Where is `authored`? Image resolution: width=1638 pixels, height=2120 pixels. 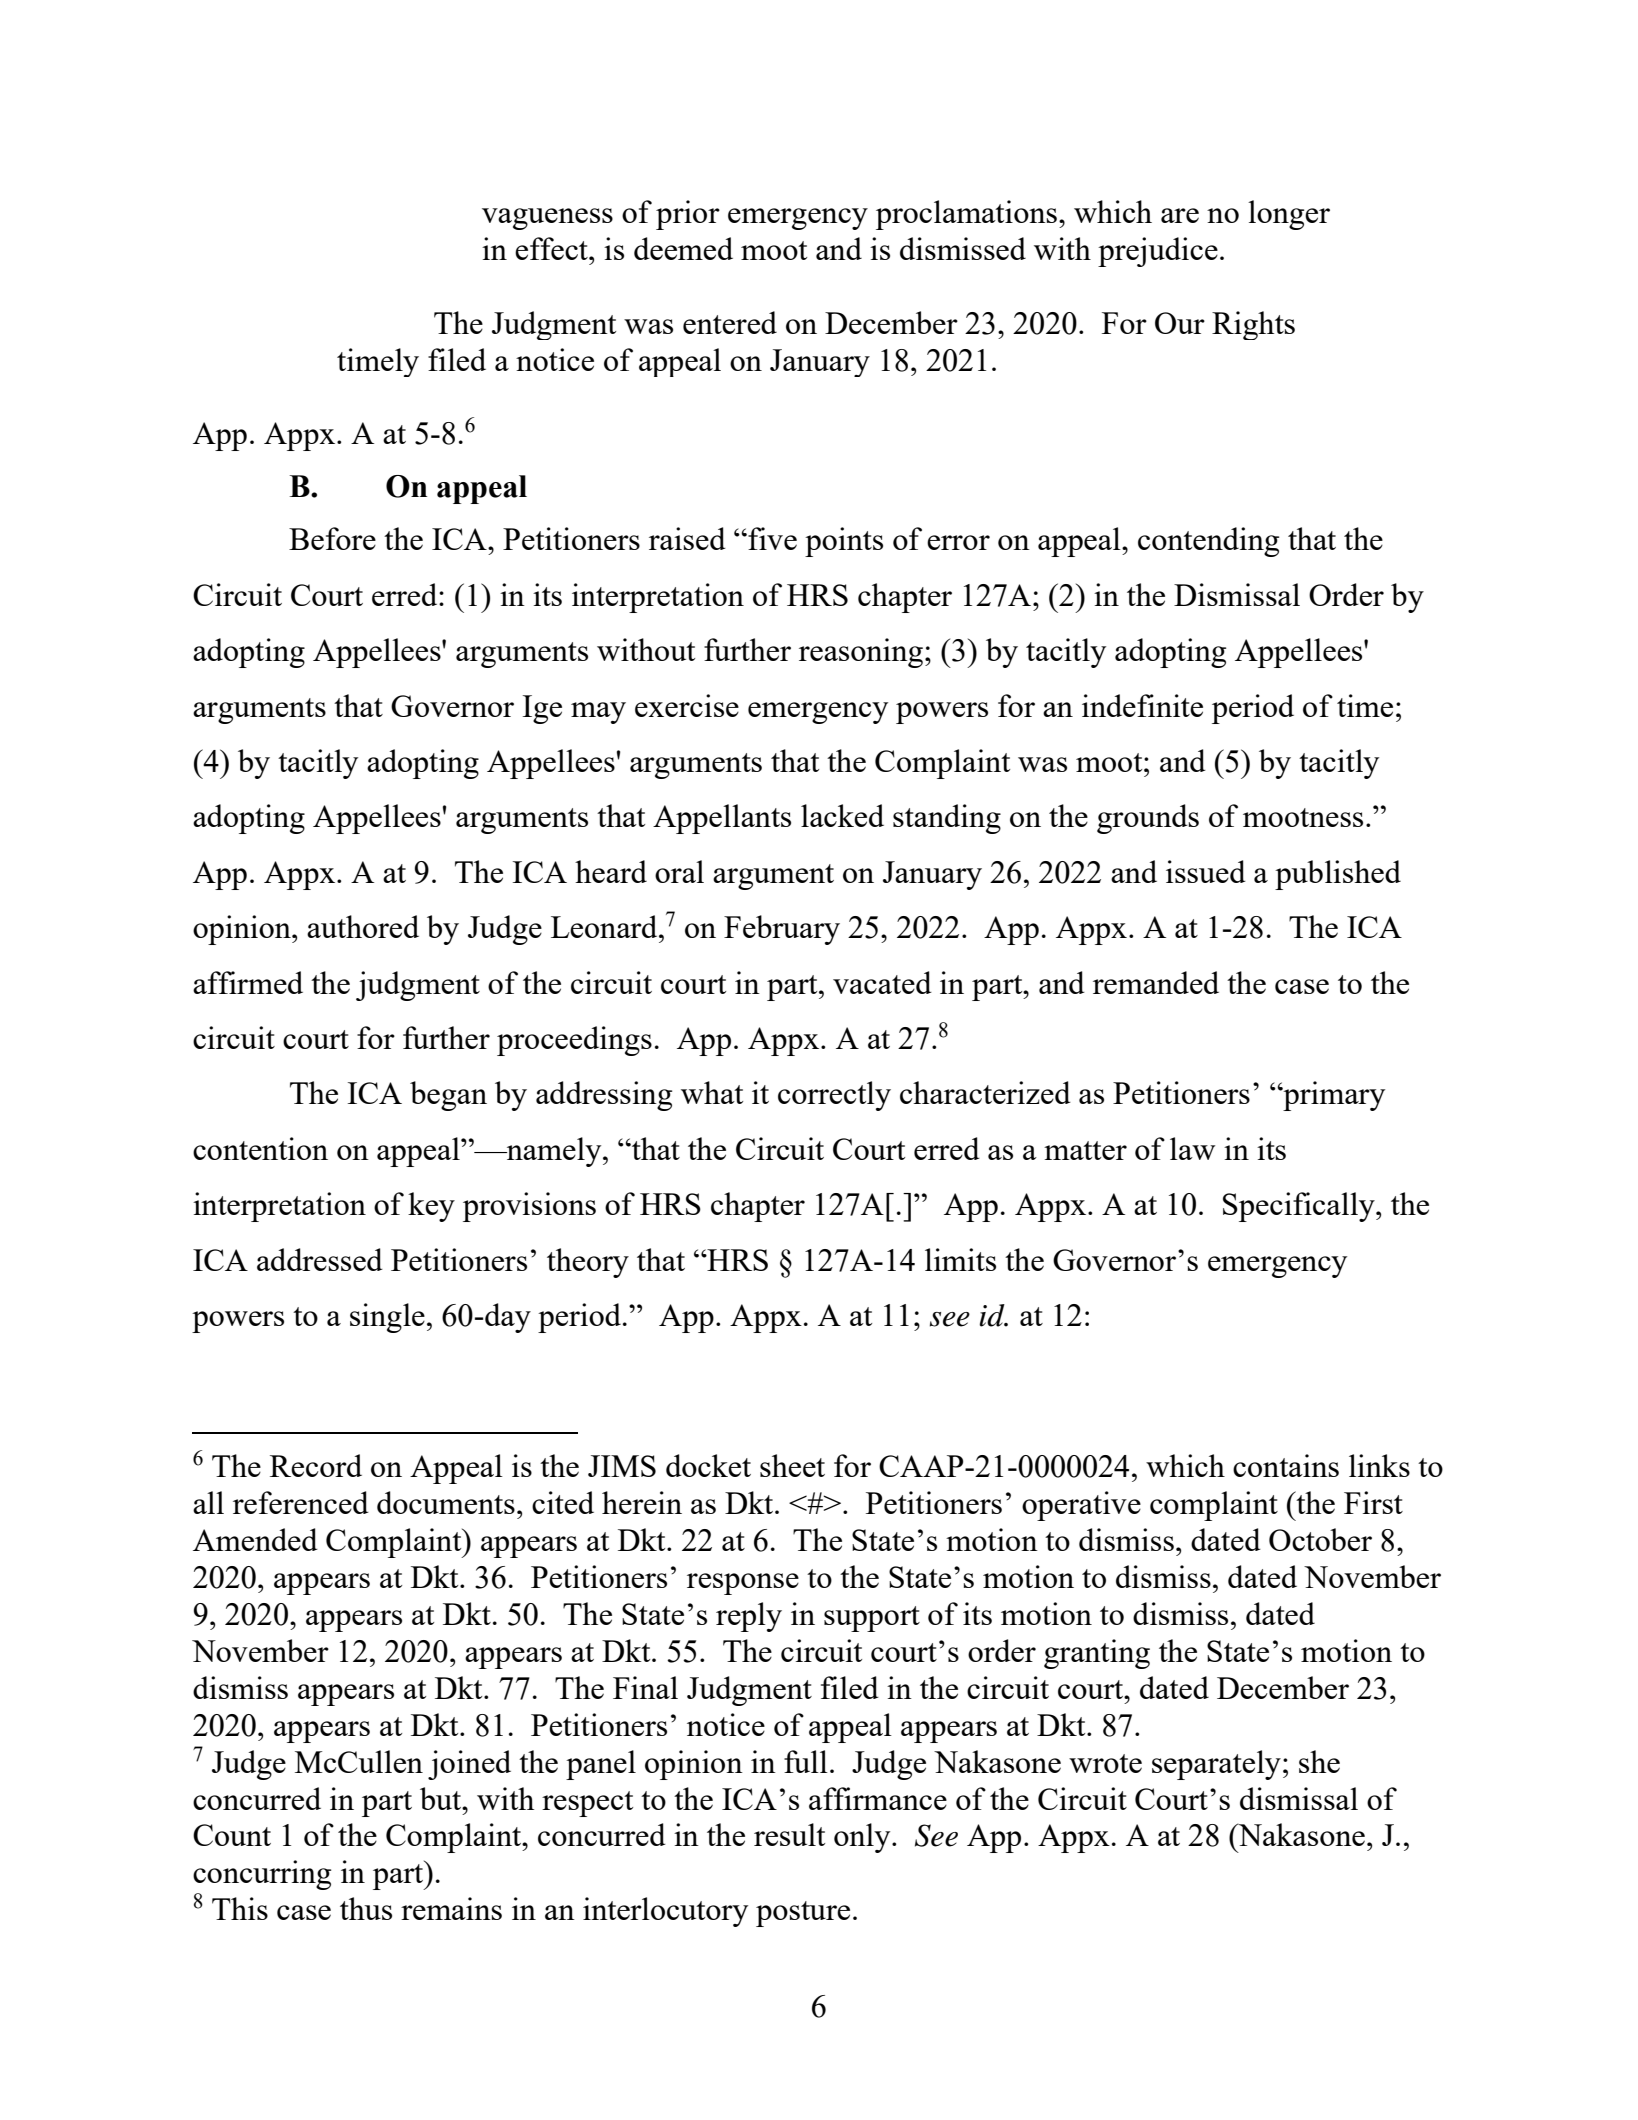
authored is located at coordinates (363, 926).
